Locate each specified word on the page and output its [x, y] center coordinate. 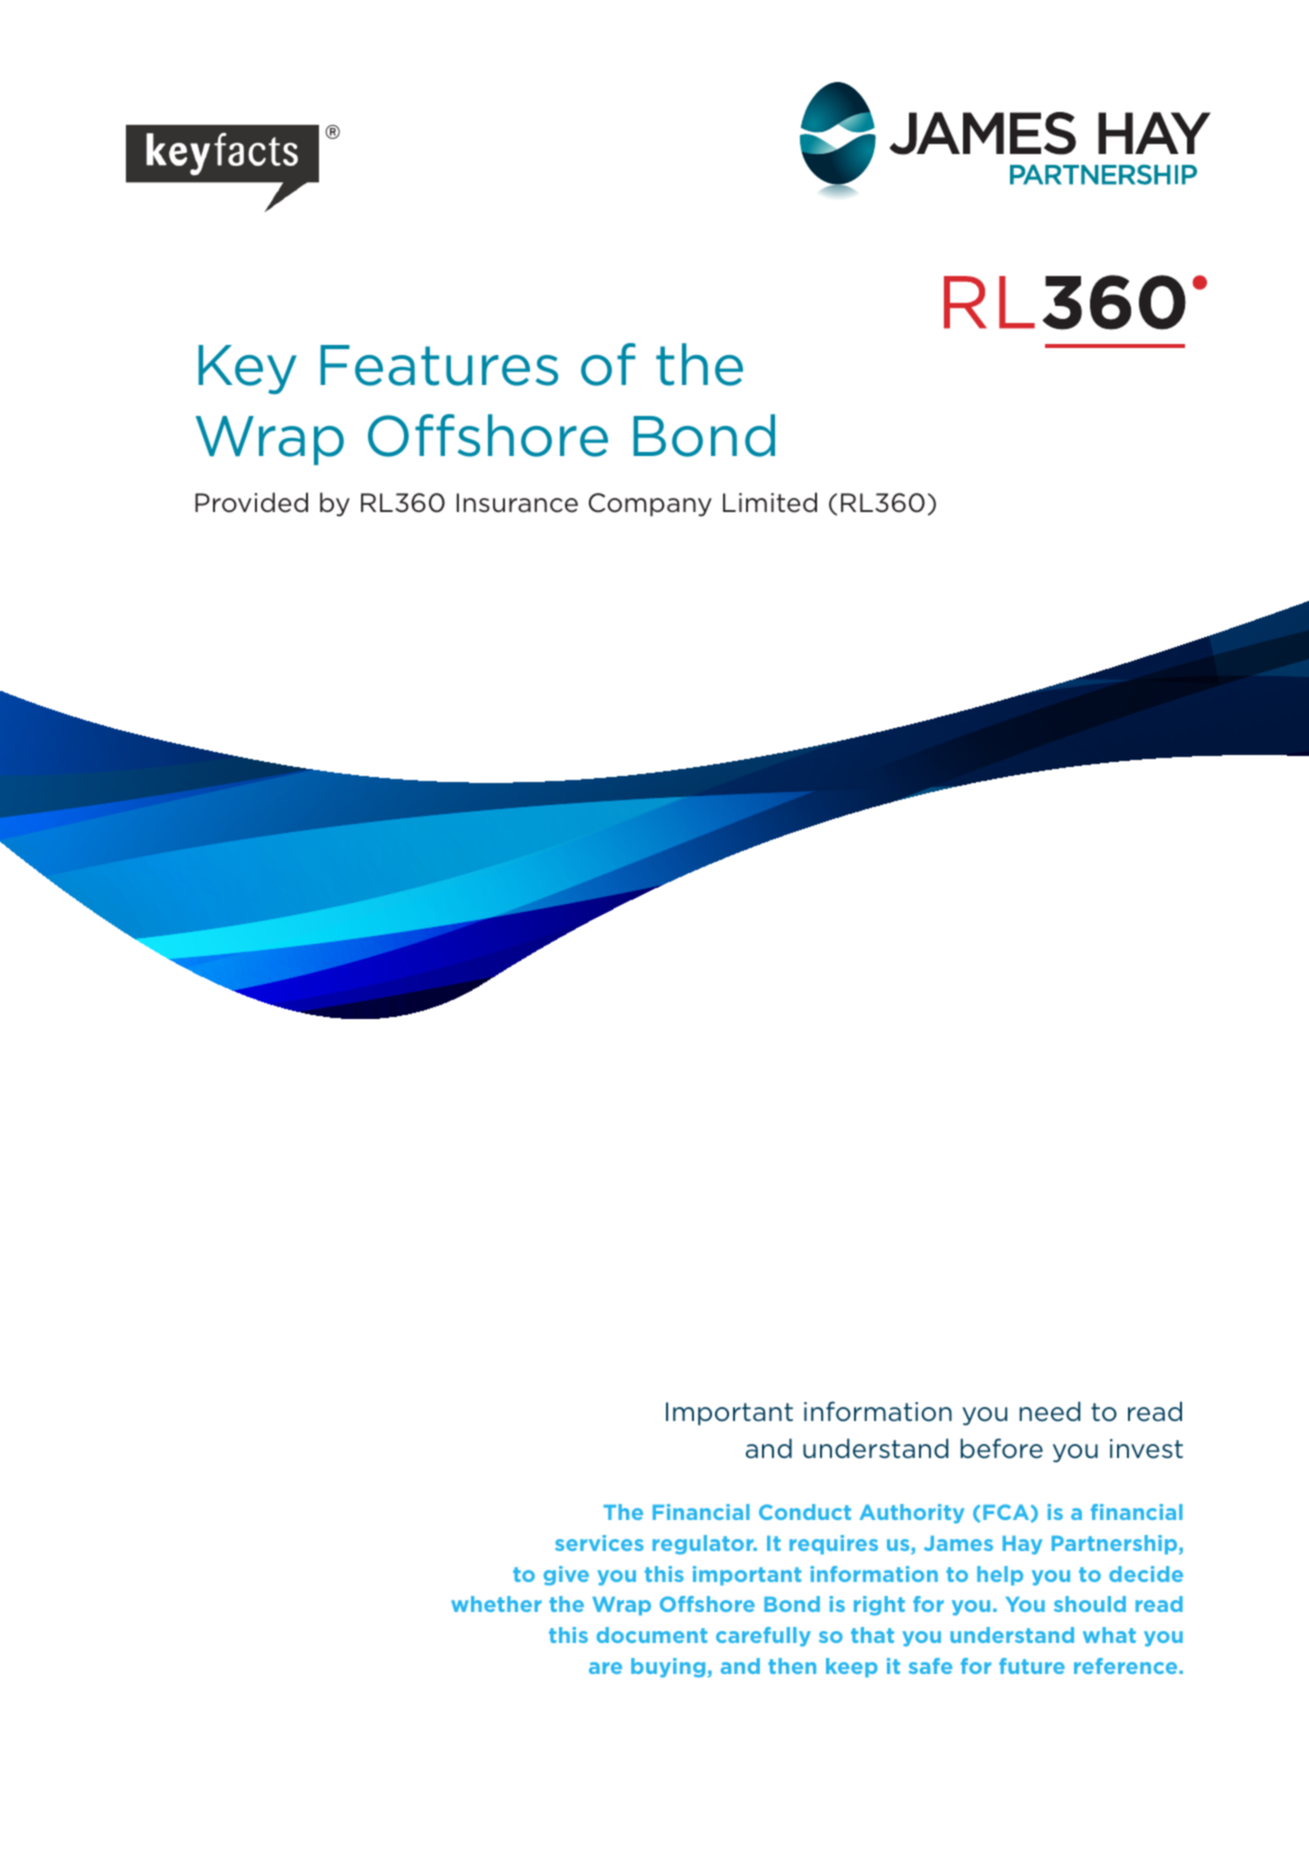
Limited [770, 502]
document [652, 1635]
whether [496, 1604]
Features [439, 365]
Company [650, 505]
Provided [251, 502]
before [1002, 1448]
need [1050, 1411]
